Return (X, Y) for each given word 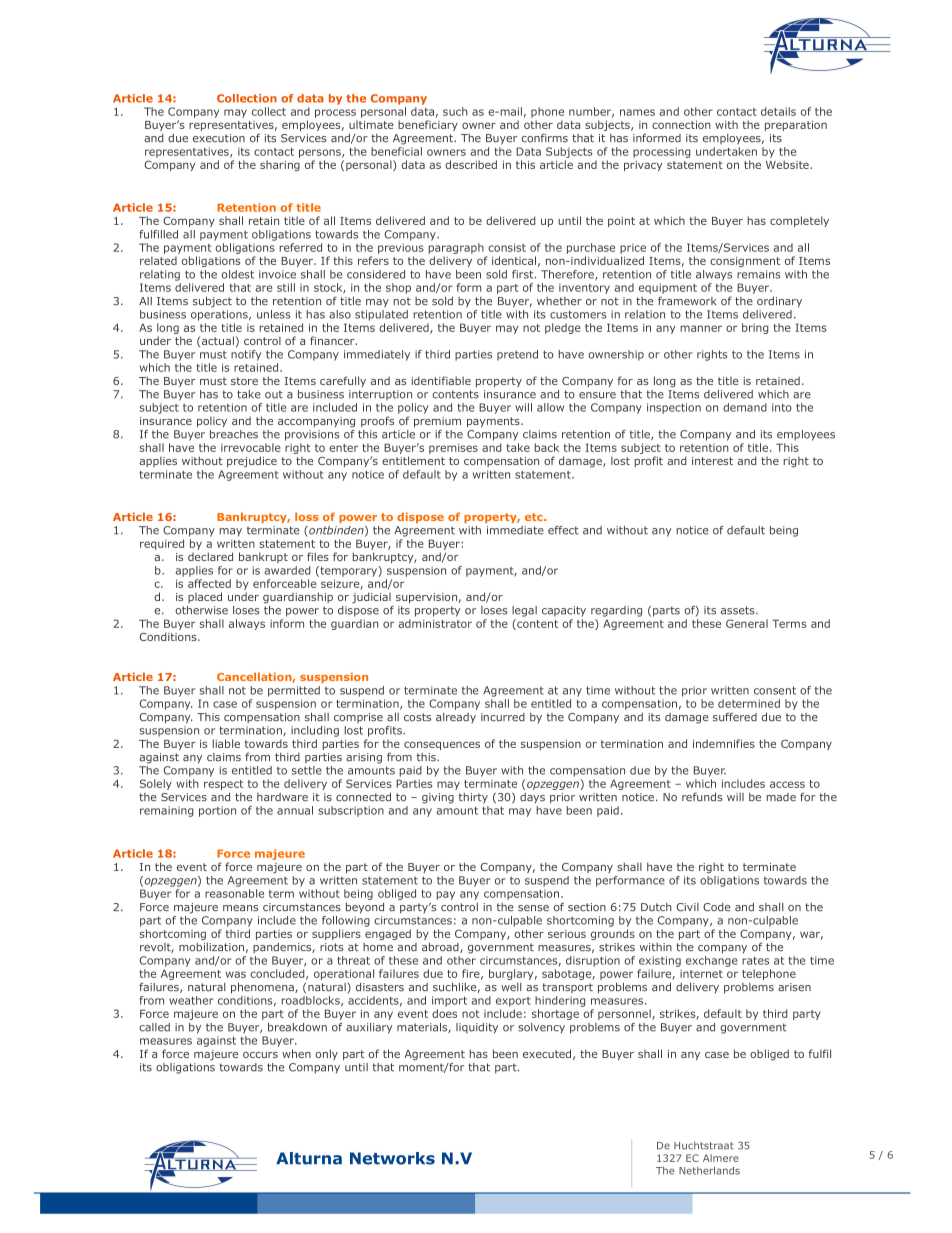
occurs (260, 1055)
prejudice (252, 461)
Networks (392, 1158)
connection (681, 125)
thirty (473, 798)
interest (712, 461)
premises (453, 448)
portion (217, 811)
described (471, 164)
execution (219, 138)
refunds (702, 797)
